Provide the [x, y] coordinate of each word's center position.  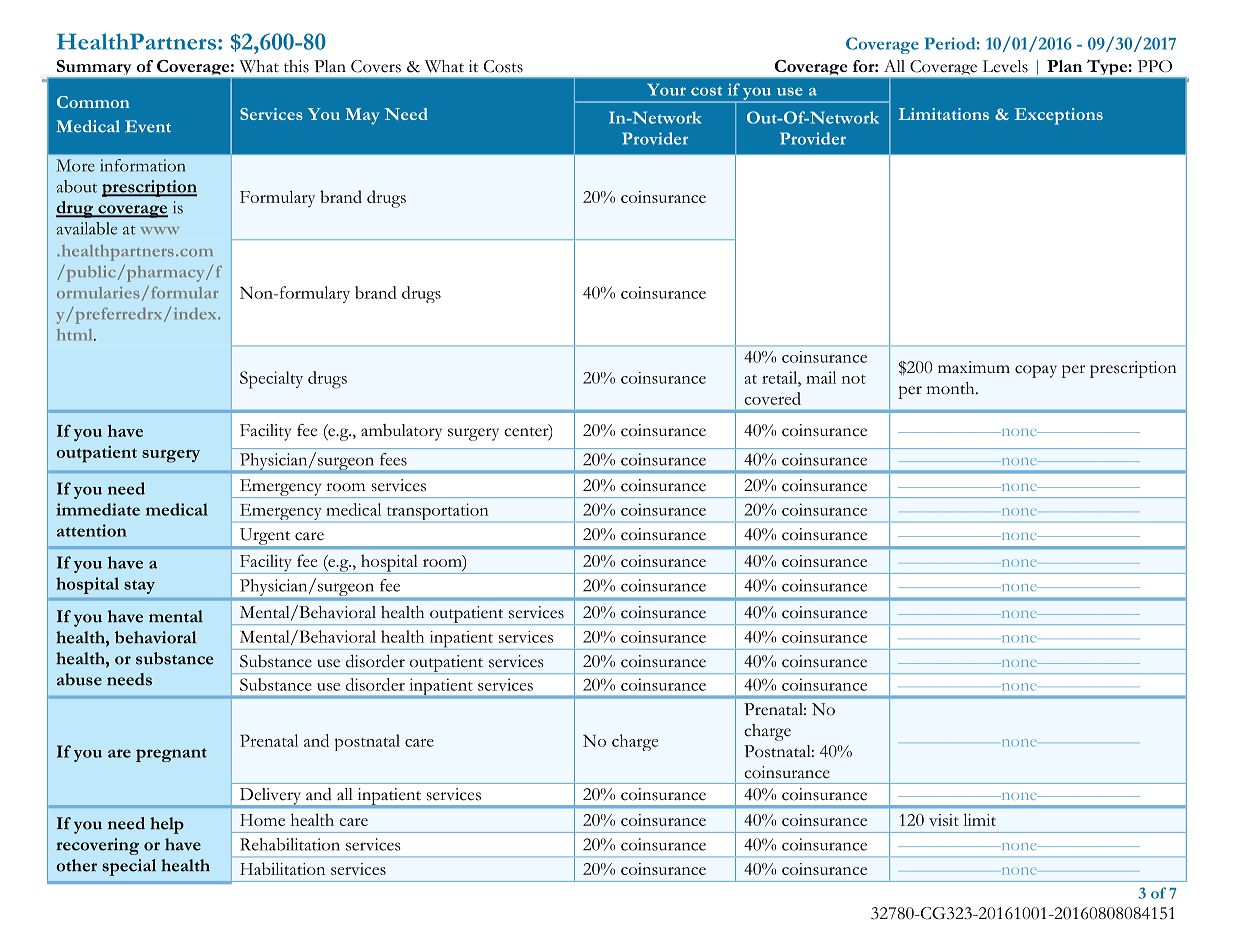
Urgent [265, 536]
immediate [98, 509]
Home [262, 820]
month [952, 388]
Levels [1005, 66]
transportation [437, 513]
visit [944, 820]
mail [821, 377]
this [296, 66]
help [167, 825]
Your [666, 89]
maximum [974, 367]
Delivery [270, 797]
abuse [79, 679]
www [159, 230]
